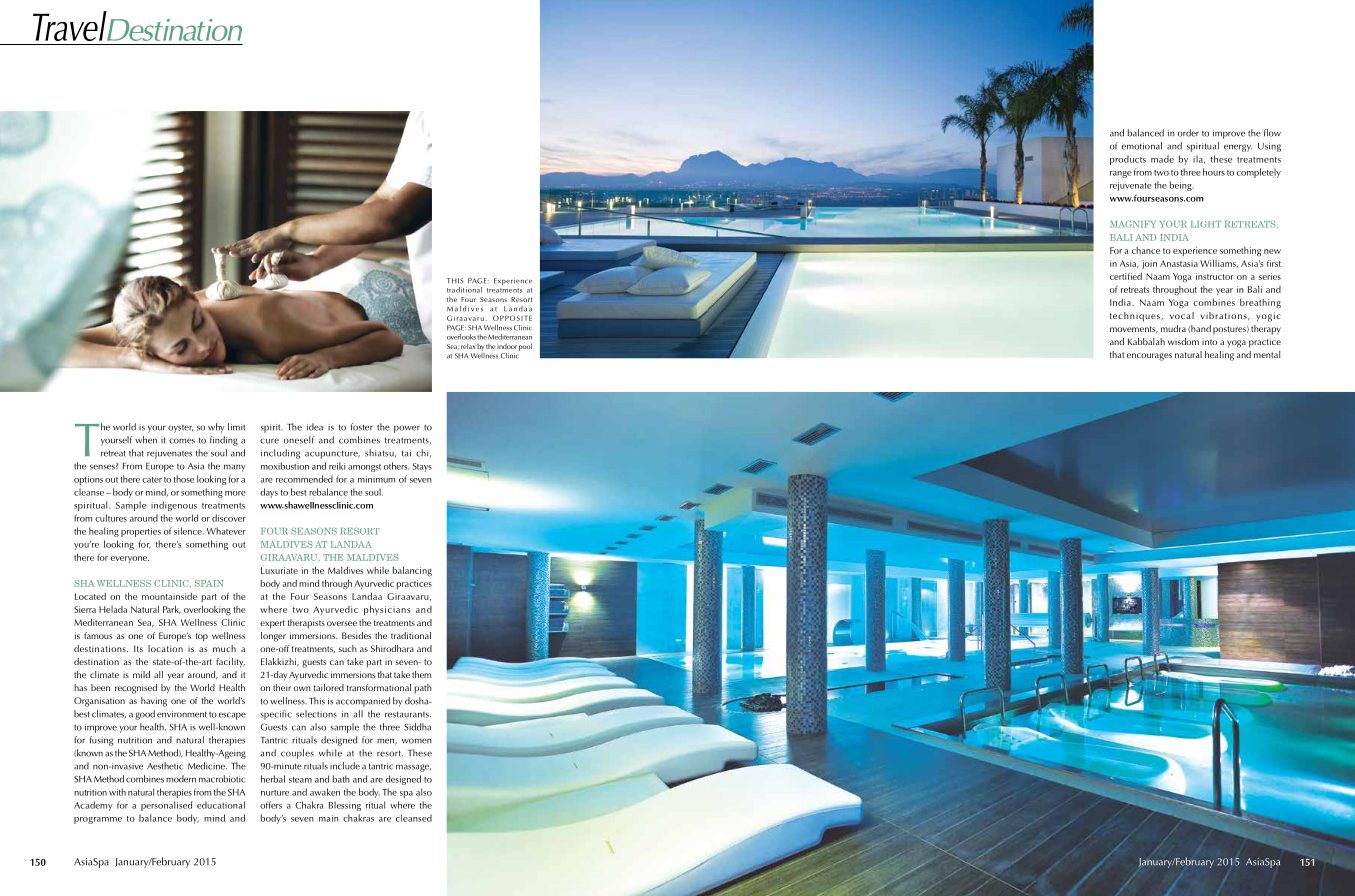 The width and height of the document is (1355, 896). What do you see at coordinates (234, 468) in the document?
I see `many` at bounding box center [234, 468].
